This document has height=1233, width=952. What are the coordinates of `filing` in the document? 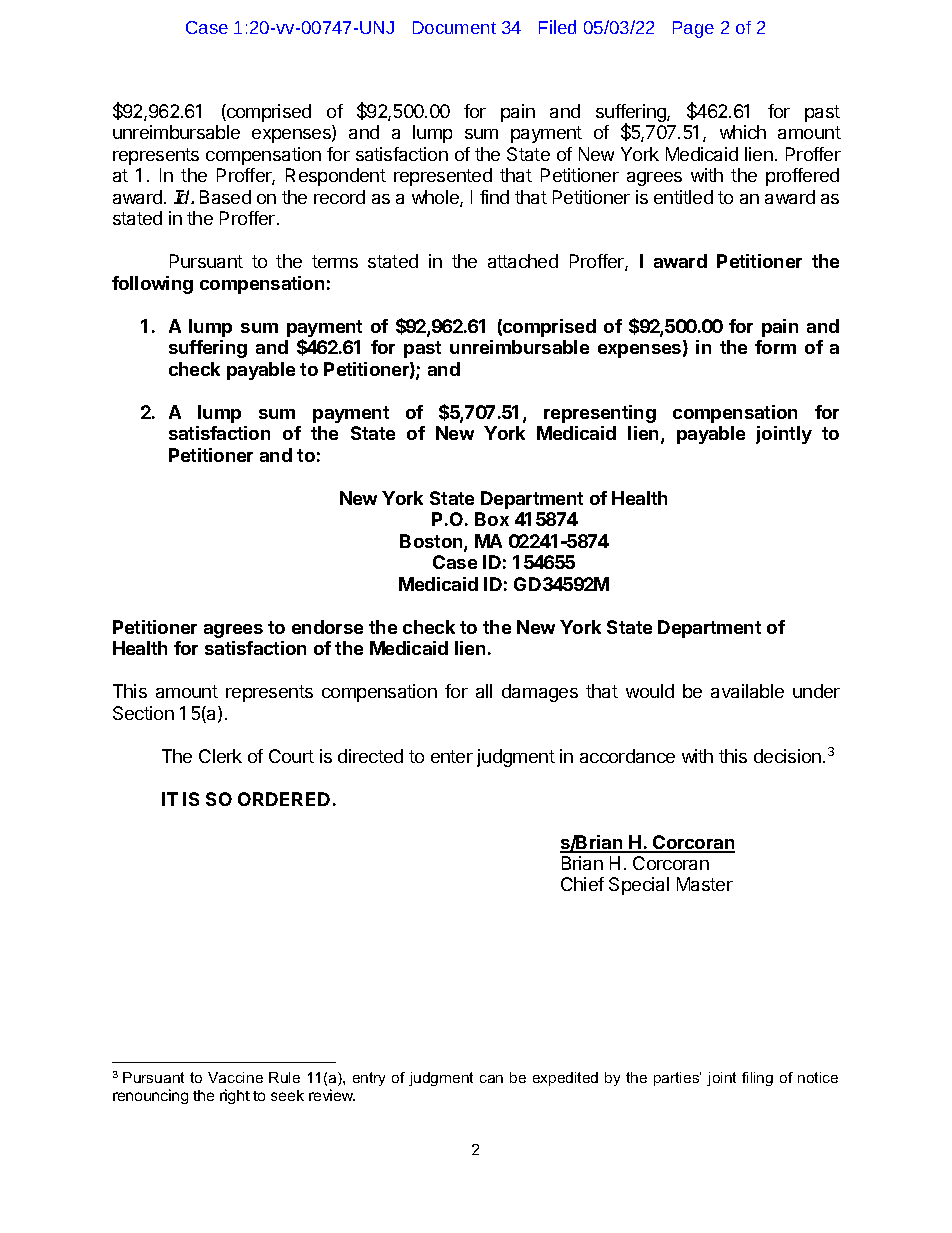 It's located at (757, 1079).
